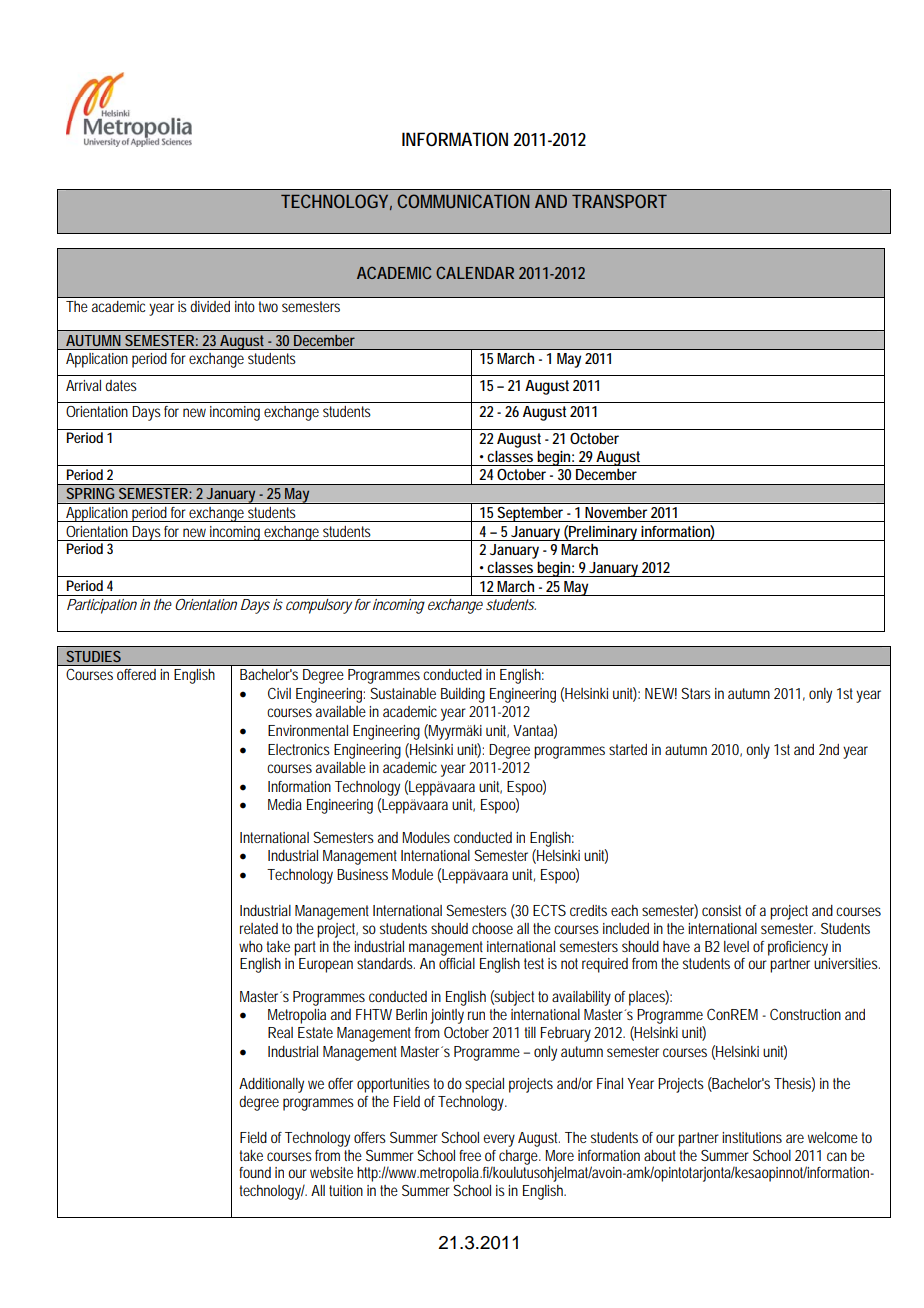 The image size is (924, 1308). What do you see at coordinates (210, 306) in the image?
I see `divided` at bounding box center [210, 306].
